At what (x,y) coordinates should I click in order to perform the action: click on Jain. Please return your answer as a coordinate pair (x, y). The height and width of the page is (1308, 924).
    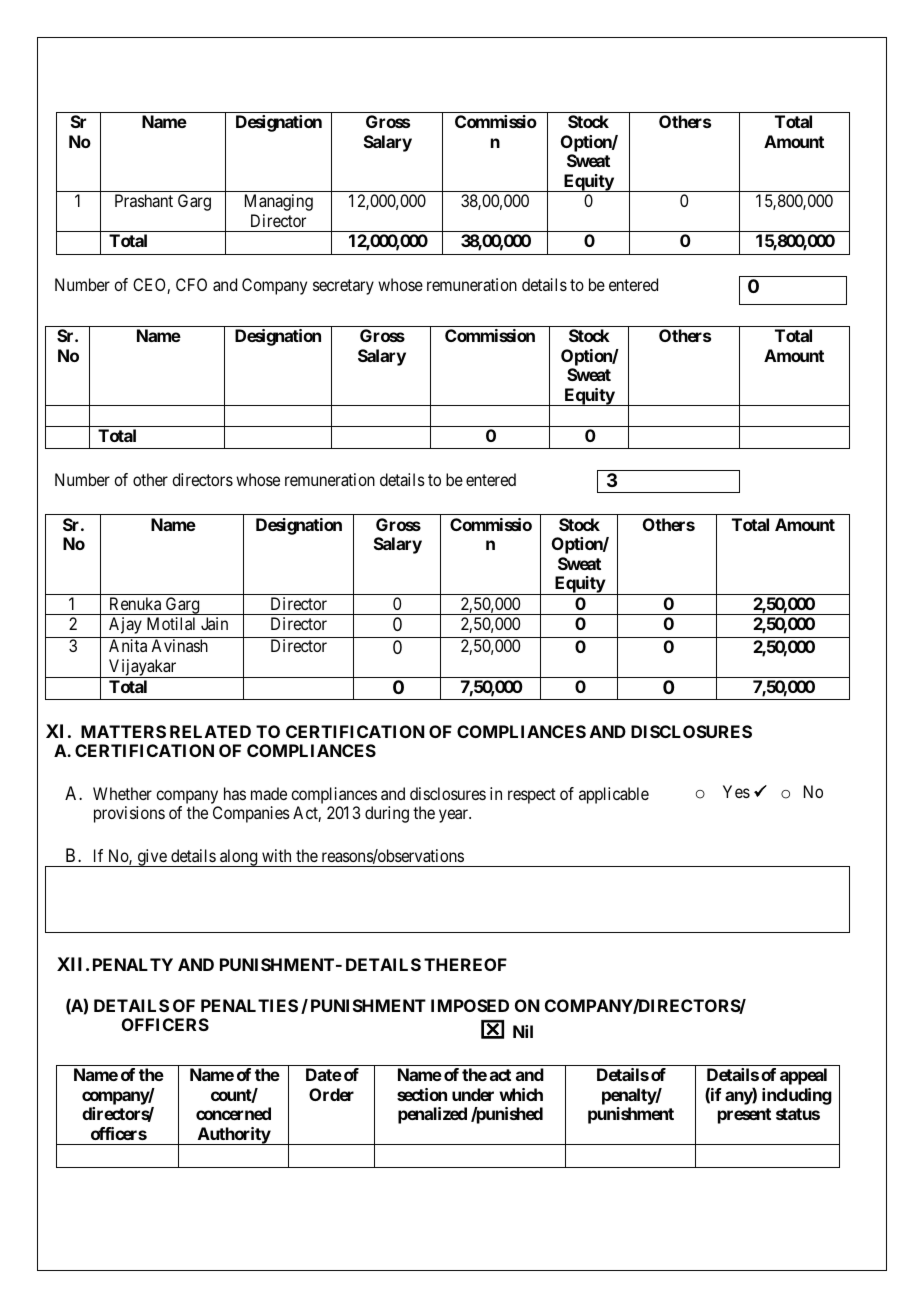
    Looking at the image, I should click on (214, 623).
